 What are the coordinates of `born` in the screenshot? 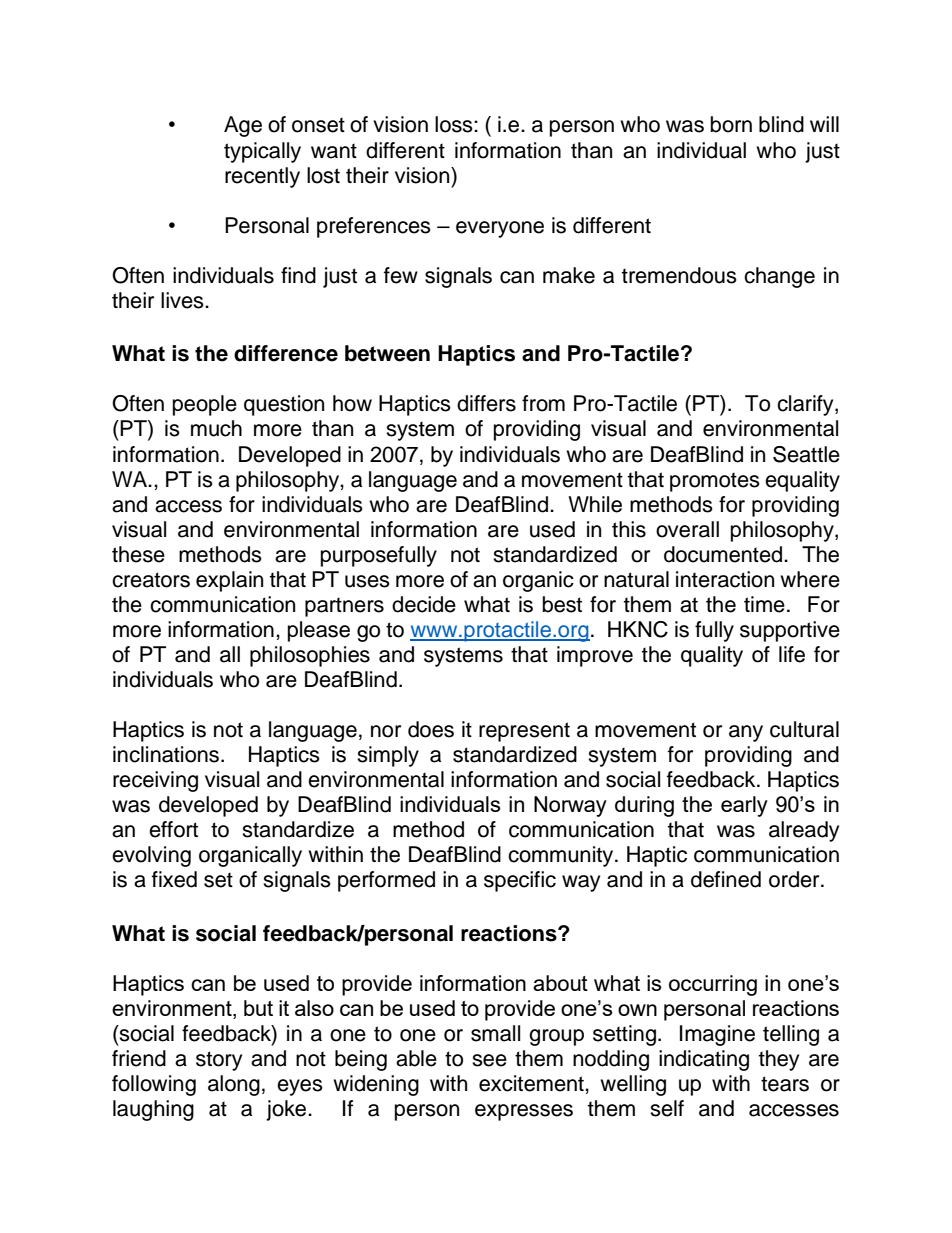 It's located at (731, 124).
